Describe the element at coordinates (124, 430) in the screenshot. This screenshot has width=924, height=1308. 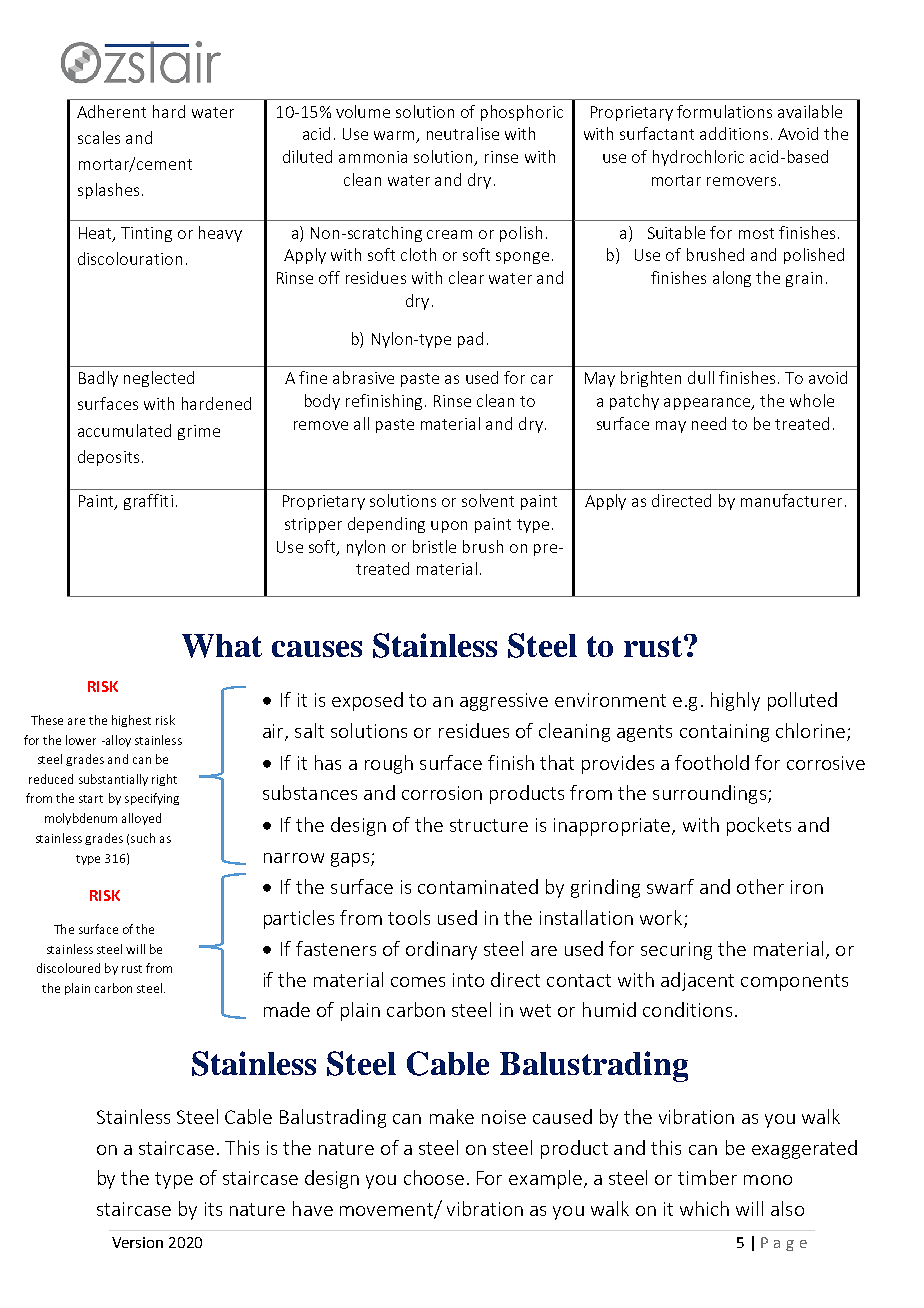
I see `accumulated` at that location.
